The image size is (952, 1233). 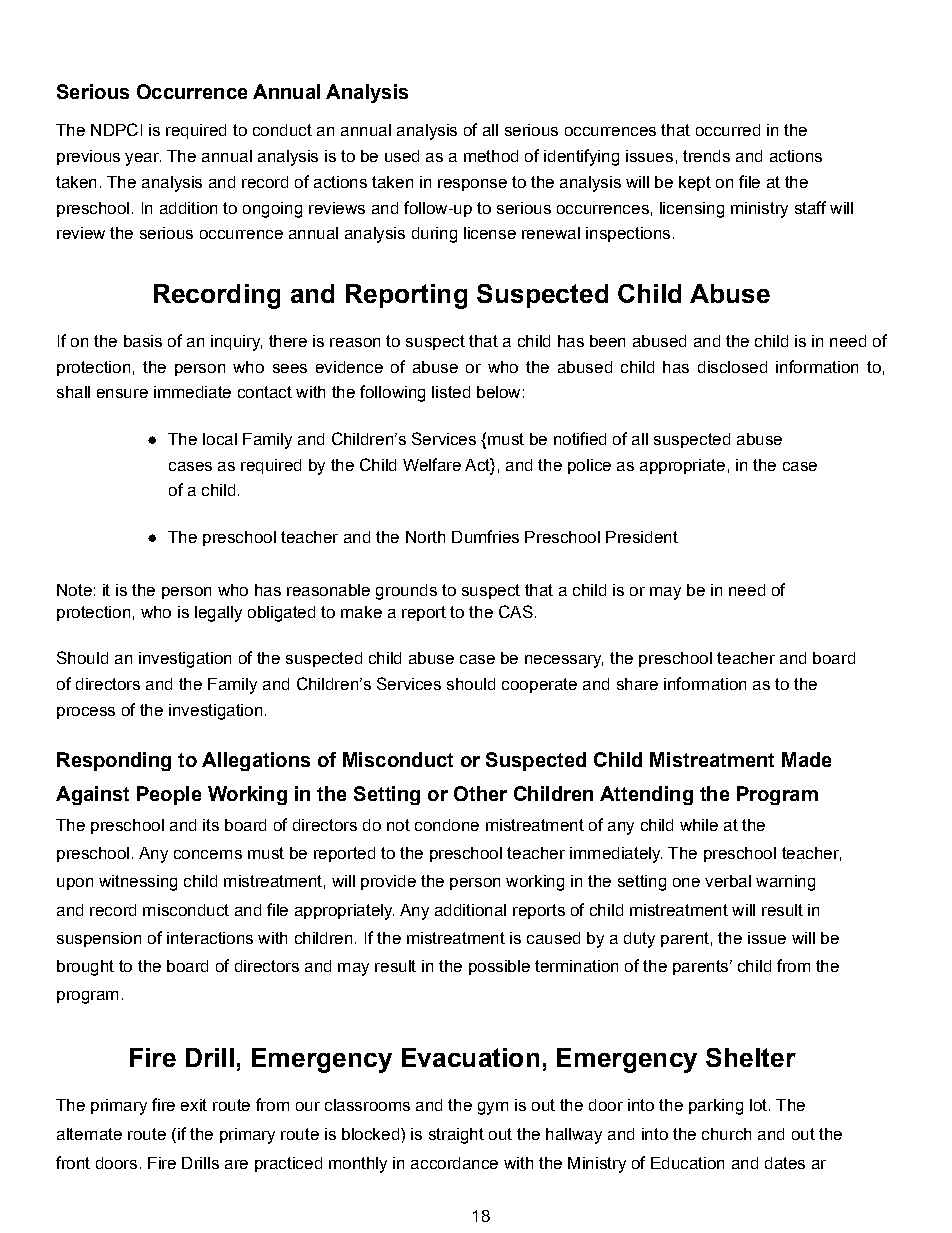 I want to click on straight, so click(x=456, y=1136).
